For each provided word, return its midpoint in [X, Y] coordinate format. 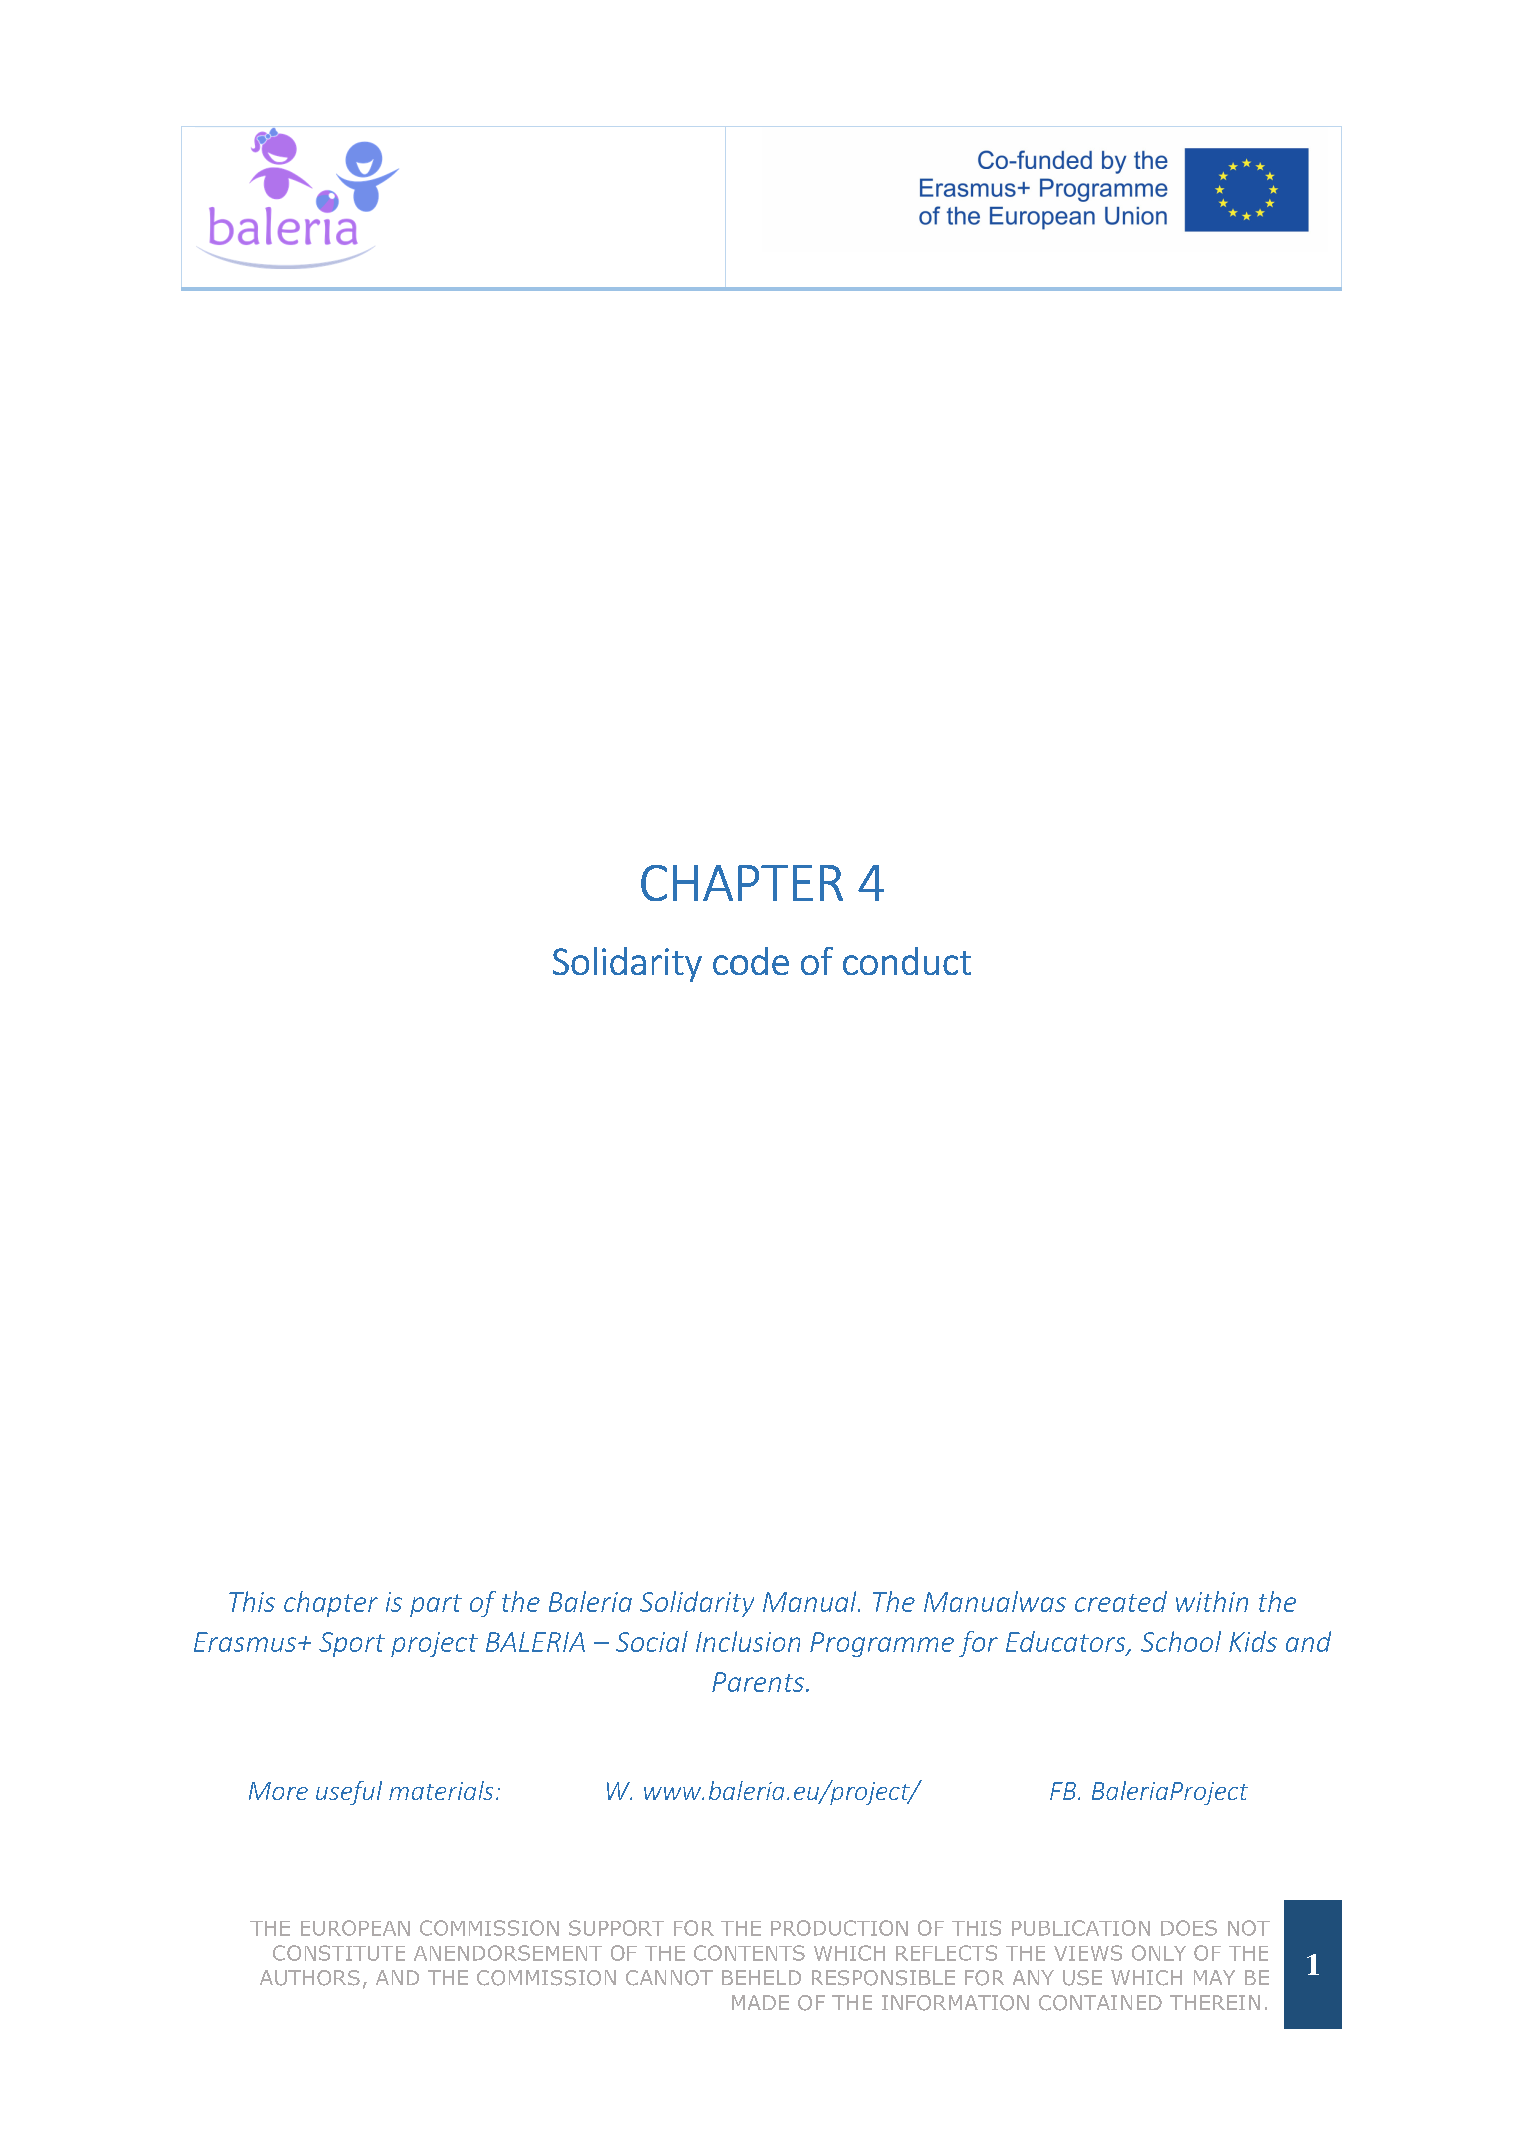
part [436, 1605]
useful [349, 1793]
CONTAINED [1100, 2003]
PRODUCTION [839, 1928]
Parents [758, 1682]
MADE [760, 2002]
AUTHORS [310, 1978]
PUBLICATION [1081, 1928]
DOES [1189, 1928]
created [1121, 1601]
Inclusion [748, 1641]
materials [441, 1790]
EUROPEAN [355, 1928]
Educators [1067, 1642]
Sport [352, 1644]
